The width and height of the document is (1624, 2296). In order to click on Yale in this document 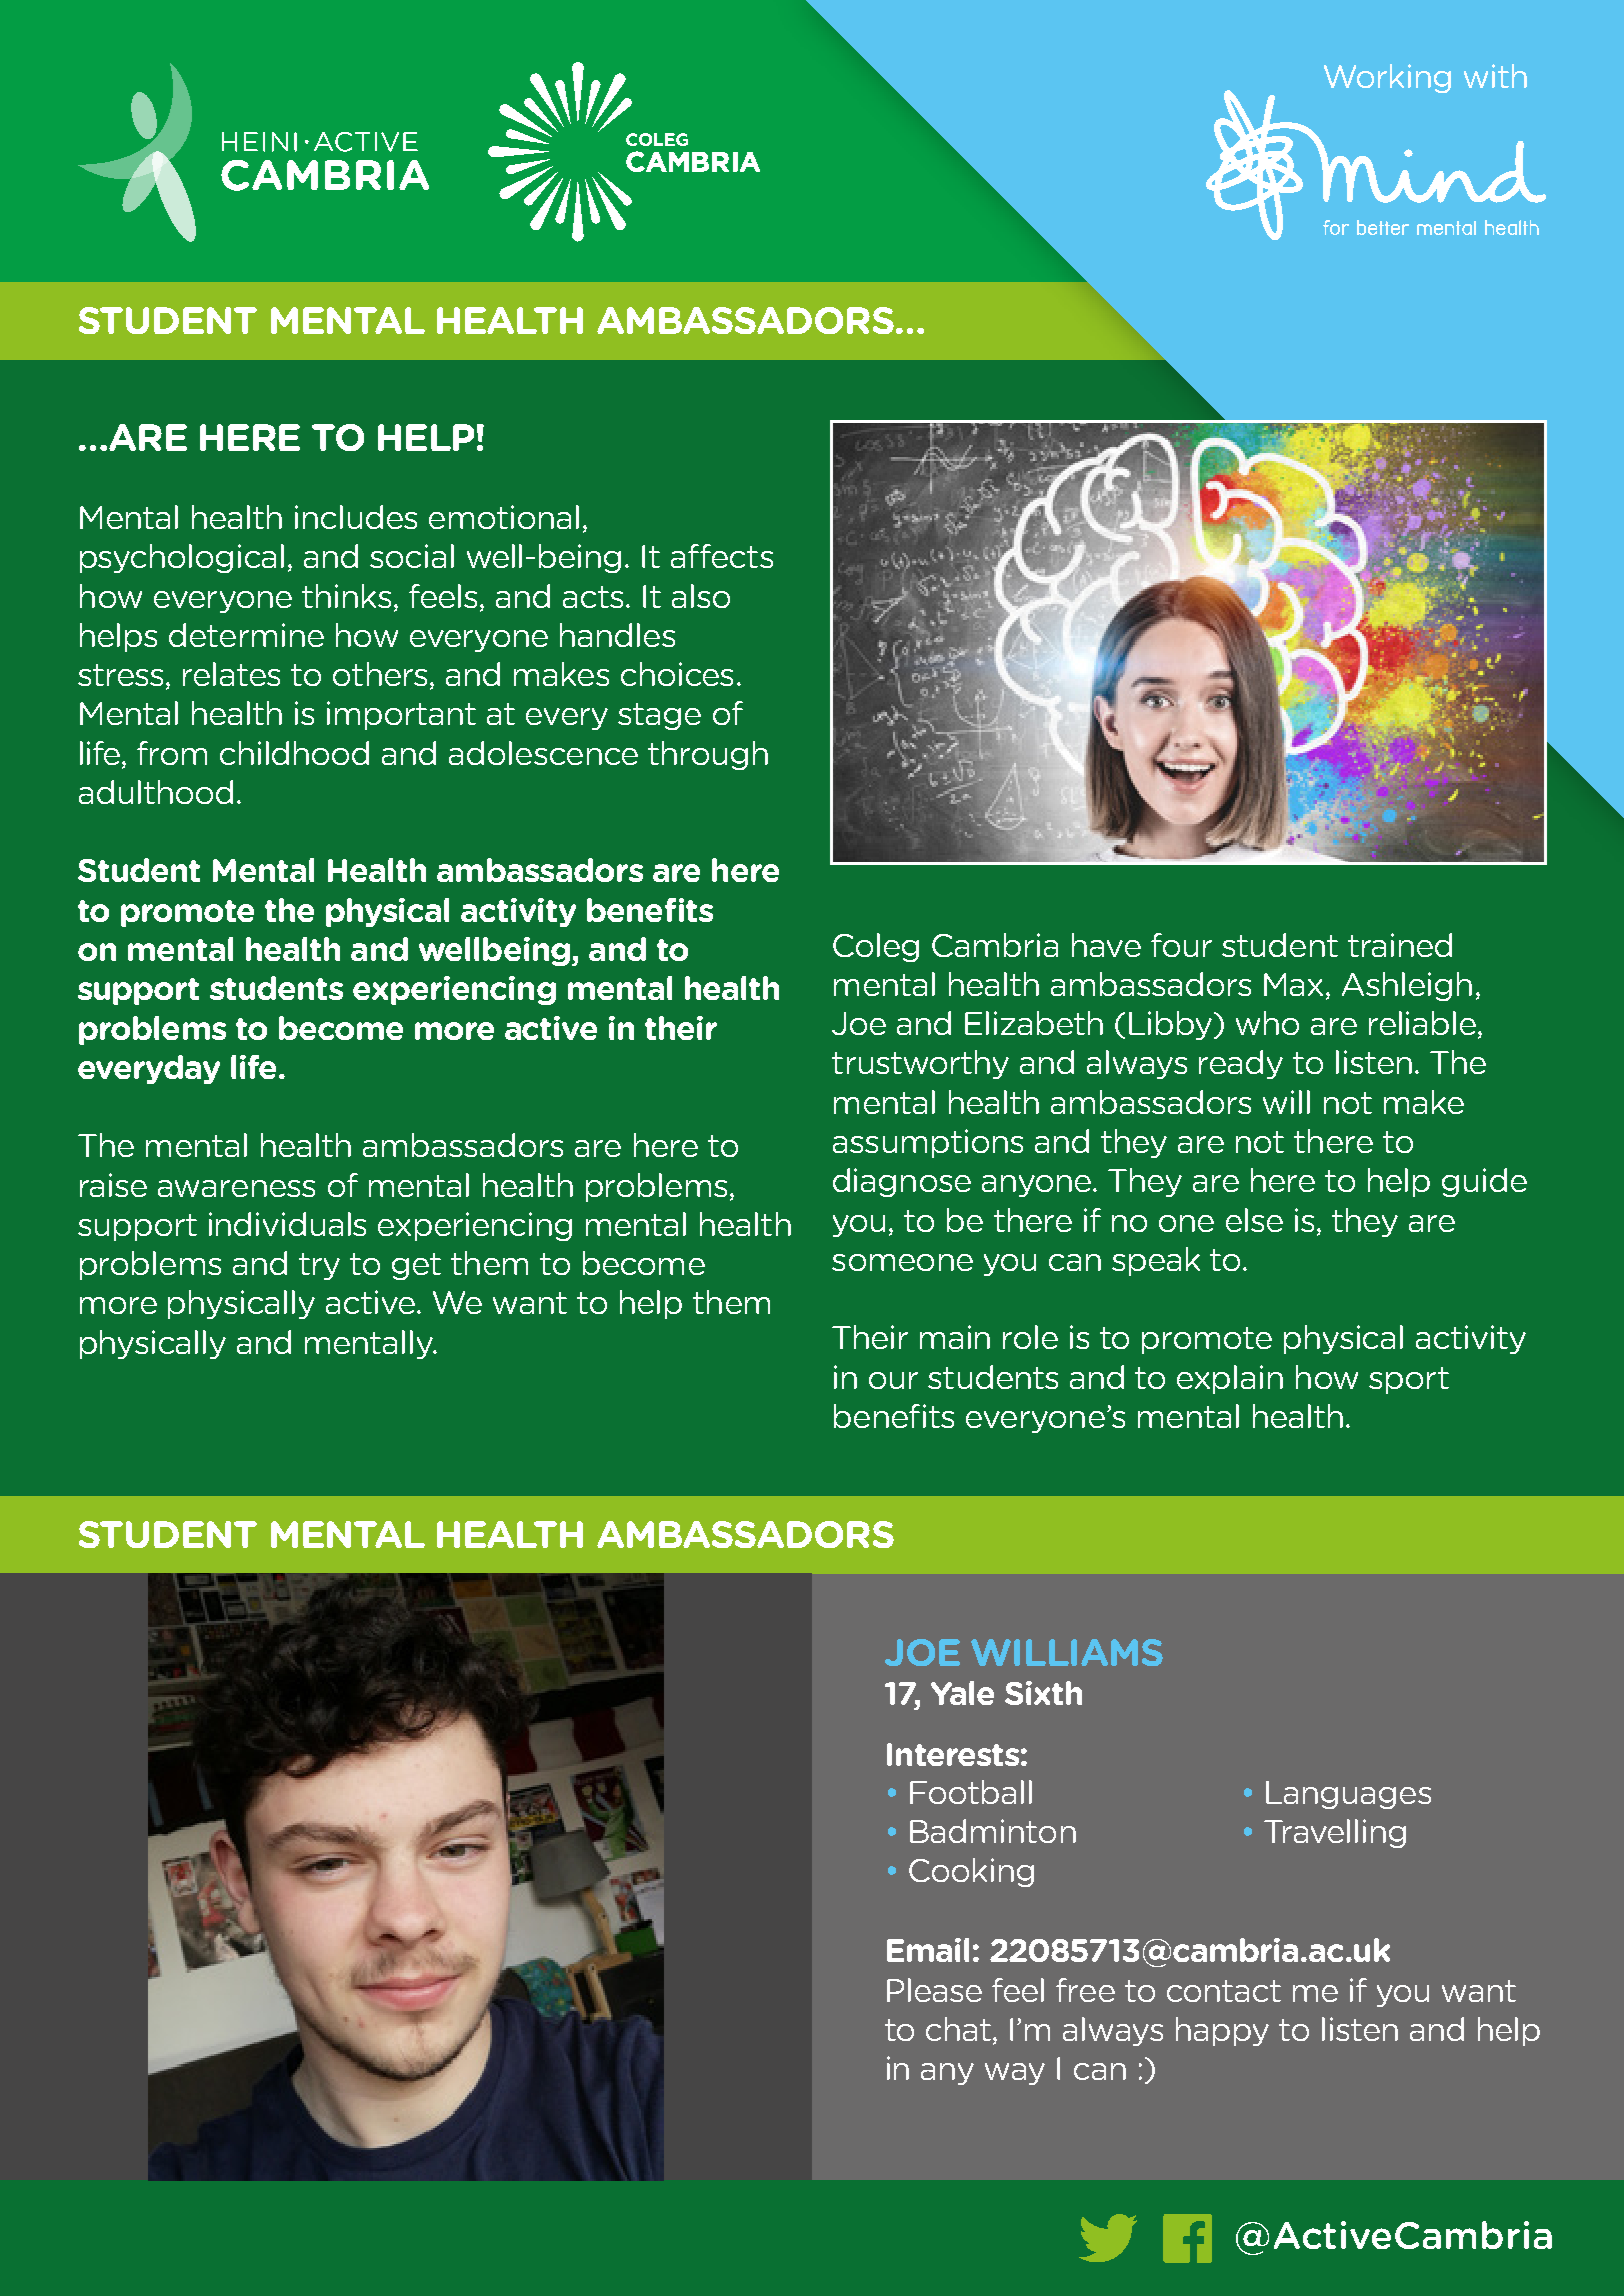, I will do `click(962, 1693)`.
